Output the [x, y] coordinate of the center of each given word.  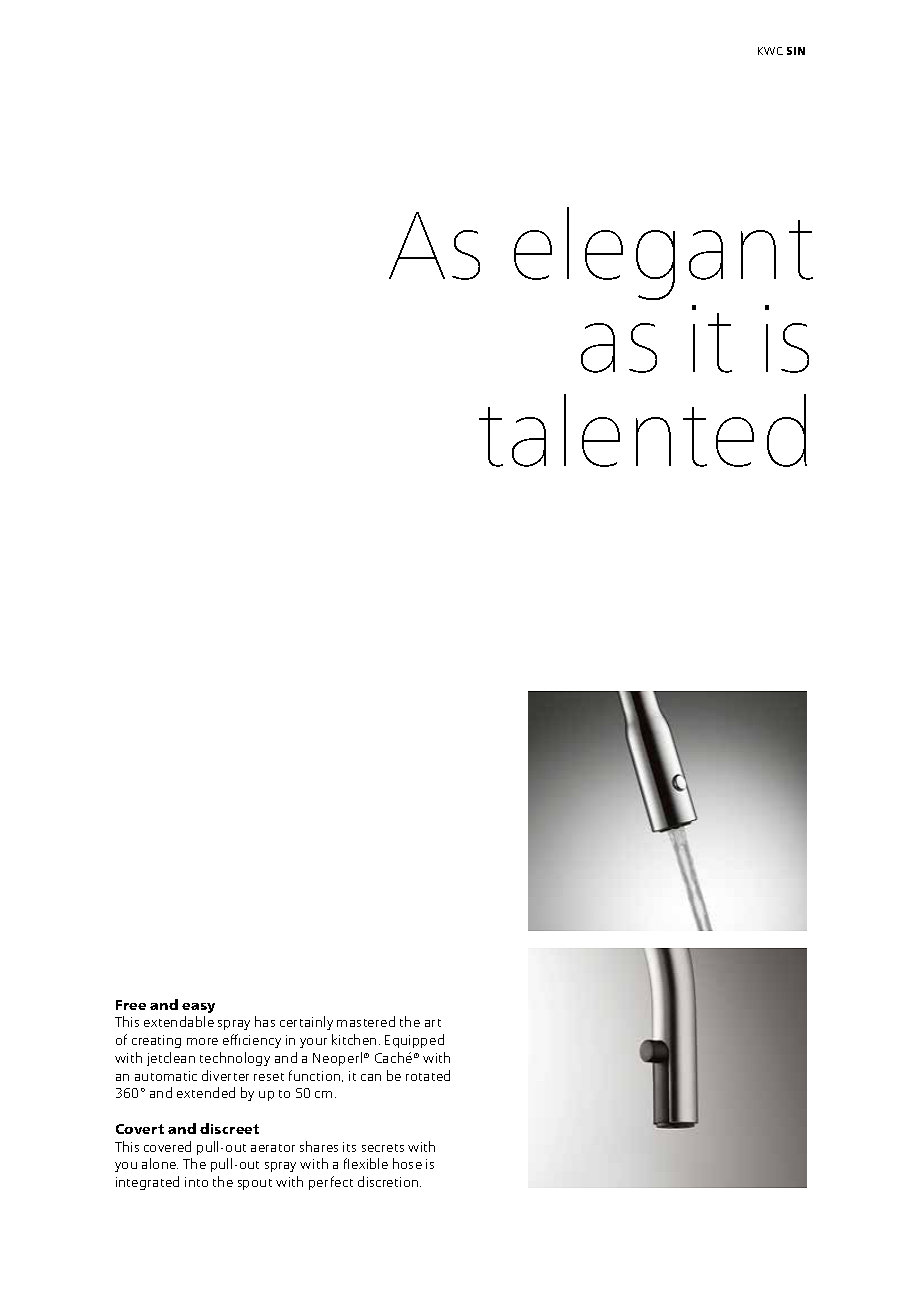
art [433, 1023]
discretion [389, 1181]
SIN [796, 51]
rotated [428, 1075]
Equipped [414, 1041]
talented [643, 430]
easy [198, 1008]
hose [407, 1163]
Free [131, 1005]
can [371, 1077]
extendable [179, 1021]
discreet [229, 1128]
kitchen [354, 1039]
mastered [366, 1021]
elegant [663, 253]
